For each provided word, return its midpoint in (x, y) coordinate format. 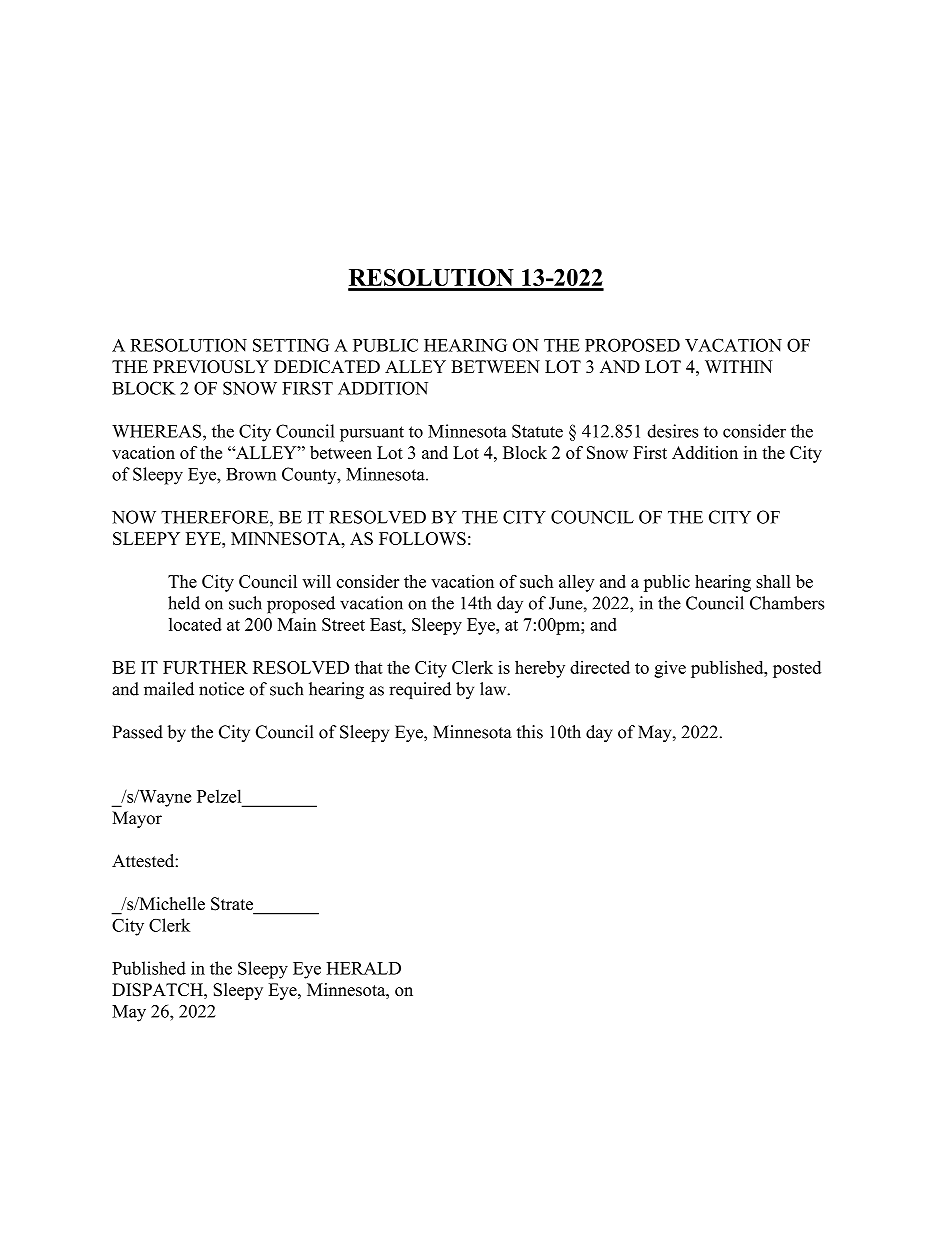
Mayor (137, 819)
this (530, 732)
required (420, 690)
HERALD (363, 968)
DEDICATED (327, 366)
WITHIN (739, 366)
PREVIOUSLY (211, 366)
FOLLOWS (422, 538)
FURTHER (205, 667)
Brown (251, 474)
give (670, 669)
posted (797, 669)
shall (773, 581)
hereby (540, 669)
